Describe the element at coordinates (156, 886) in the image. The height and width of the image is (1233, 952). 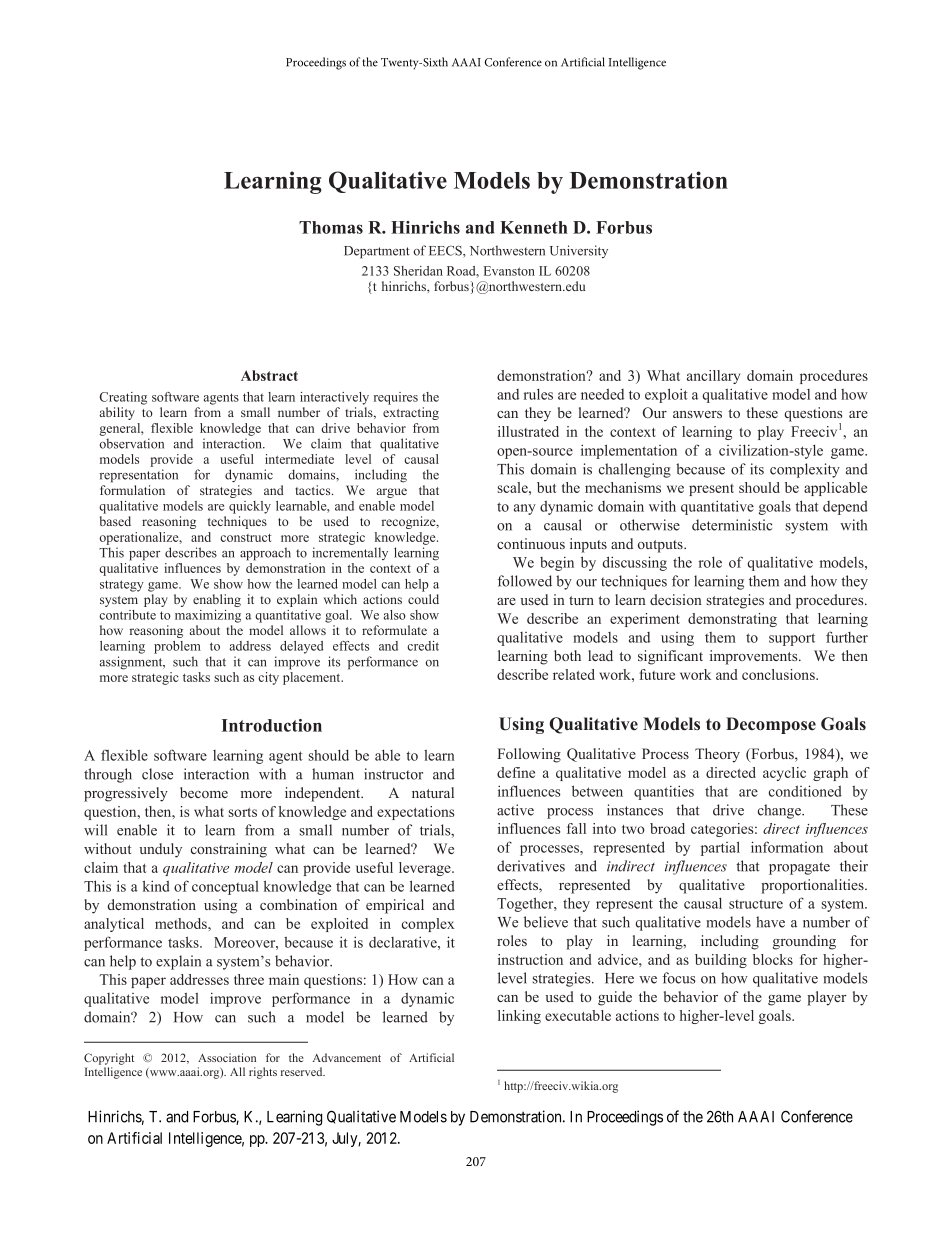
I see `kind` at that location.
